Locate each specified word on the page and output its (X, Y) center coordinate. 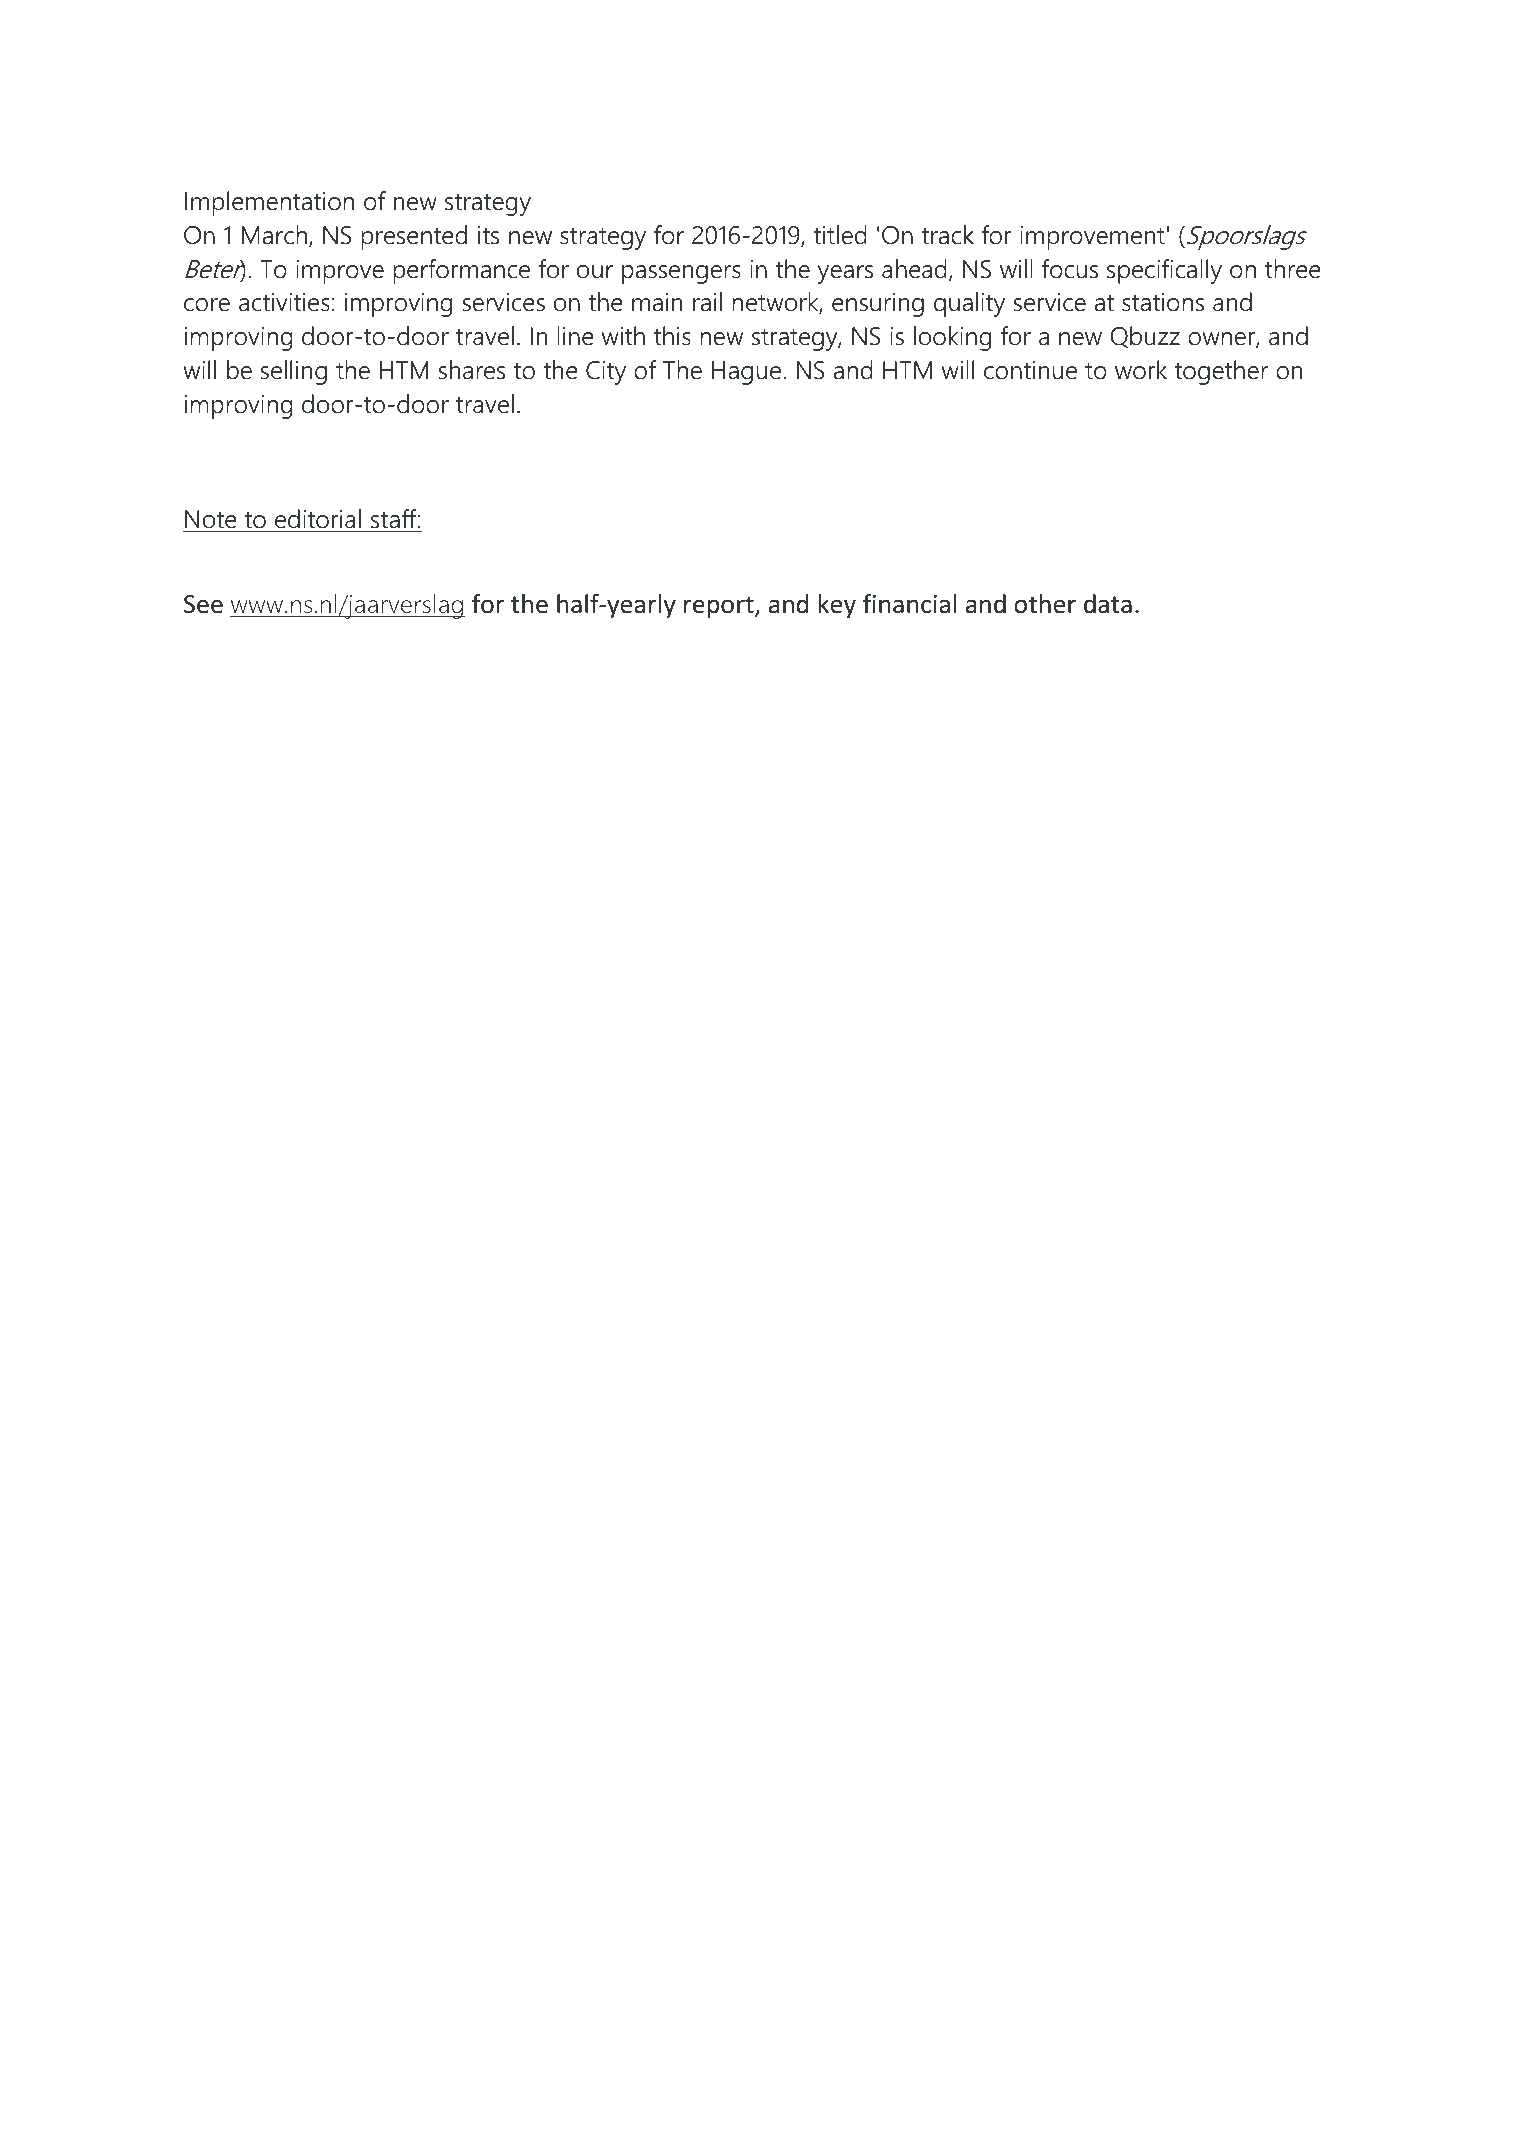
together (1221, 372)
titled (840, 235)
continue (1030, 370)
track (947, 235)
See (203, 604)
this (672, 336)
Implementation (269, 203)
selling (294, 372)
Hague (746, 373)
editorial (318, 520)
